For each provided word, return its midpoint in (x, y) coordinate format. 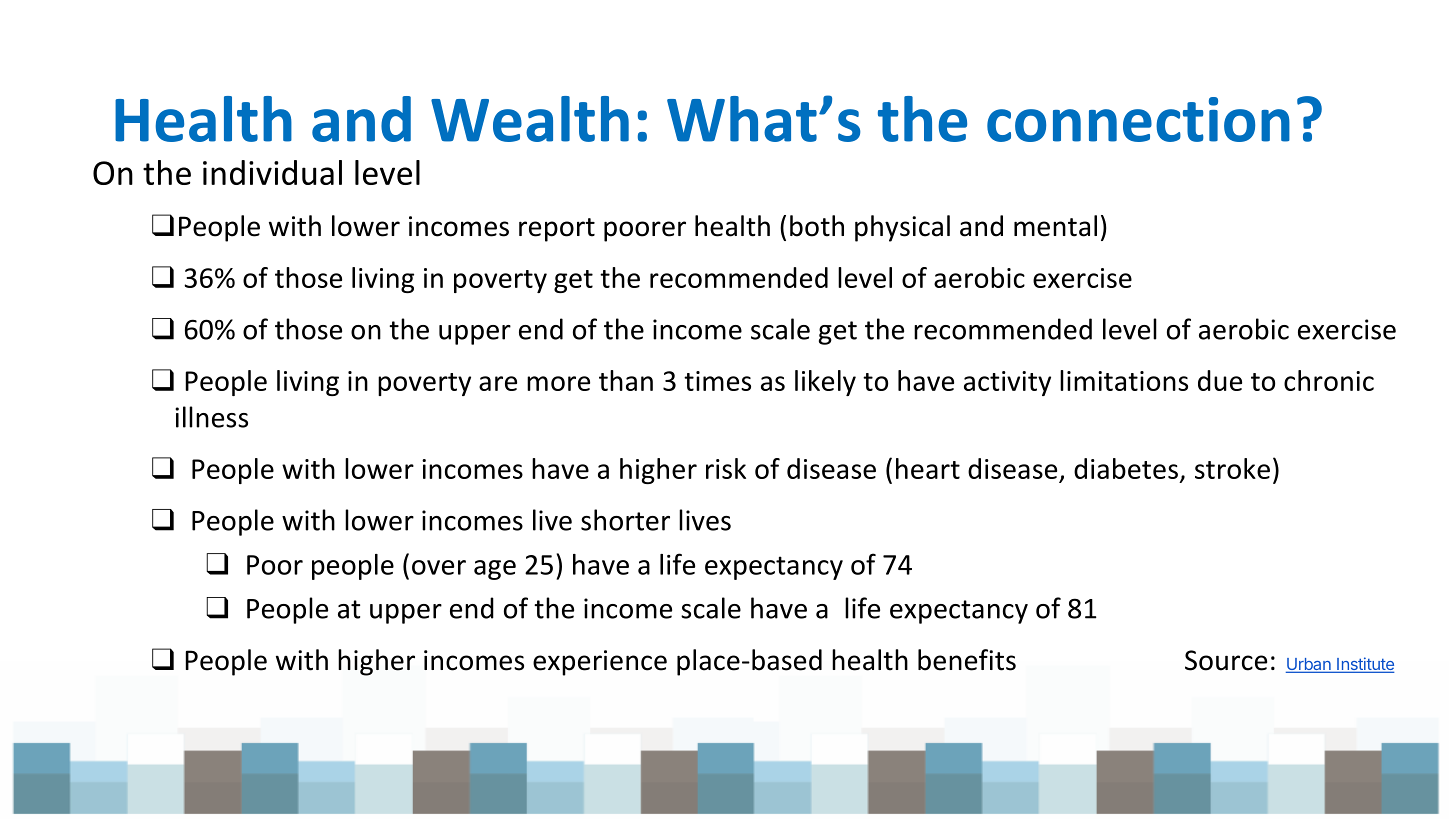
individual (272, 172)
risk (726, 468)
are (498, 383)
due (1220, 380)
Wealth (530, 119)
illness (211, 417)
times (717, 381)
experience (600, 663)
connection (1138, 119)
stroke (1232, 468)
